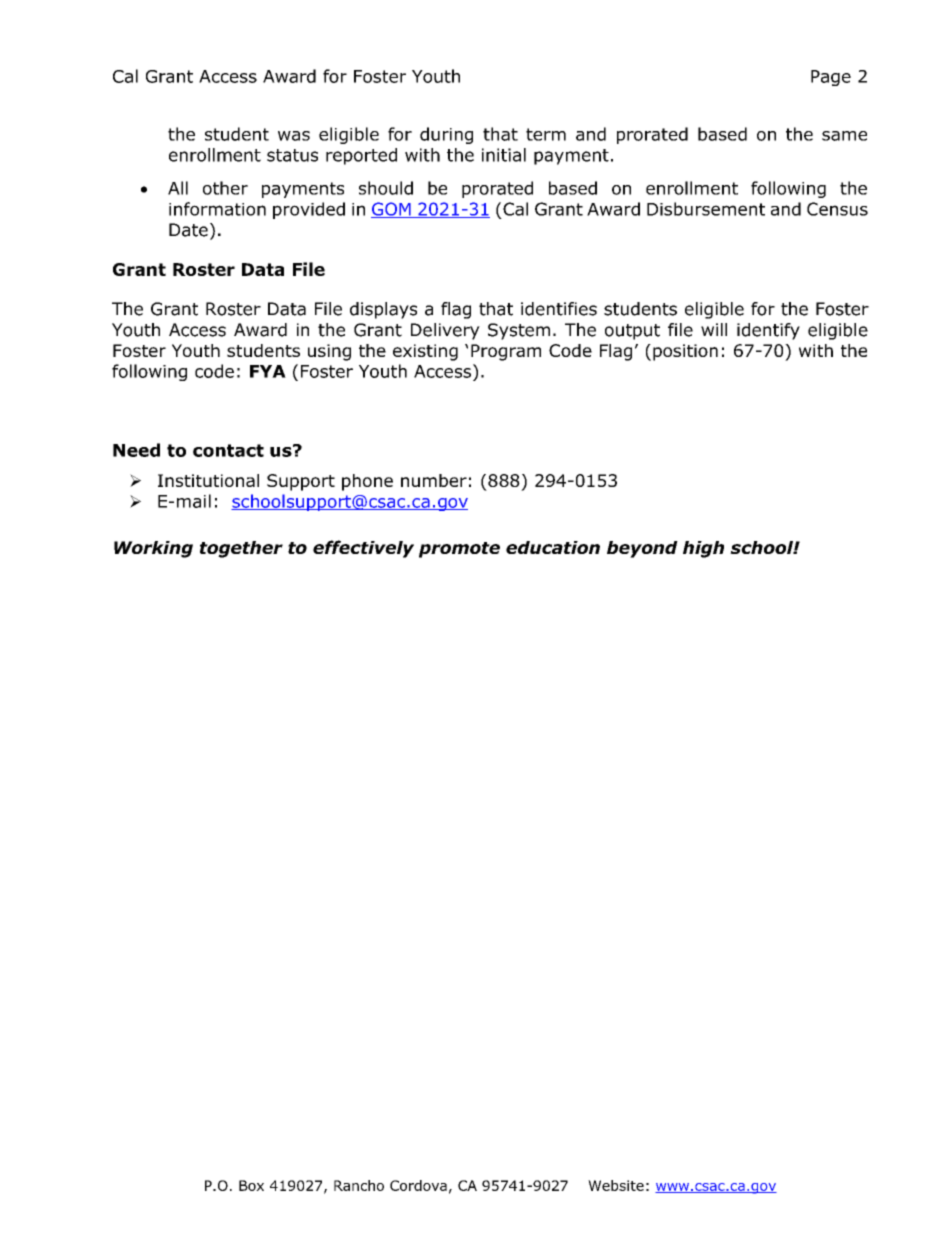  Describe the element at coordinates (616, 1185) in the image. I see `Website` at that location.
